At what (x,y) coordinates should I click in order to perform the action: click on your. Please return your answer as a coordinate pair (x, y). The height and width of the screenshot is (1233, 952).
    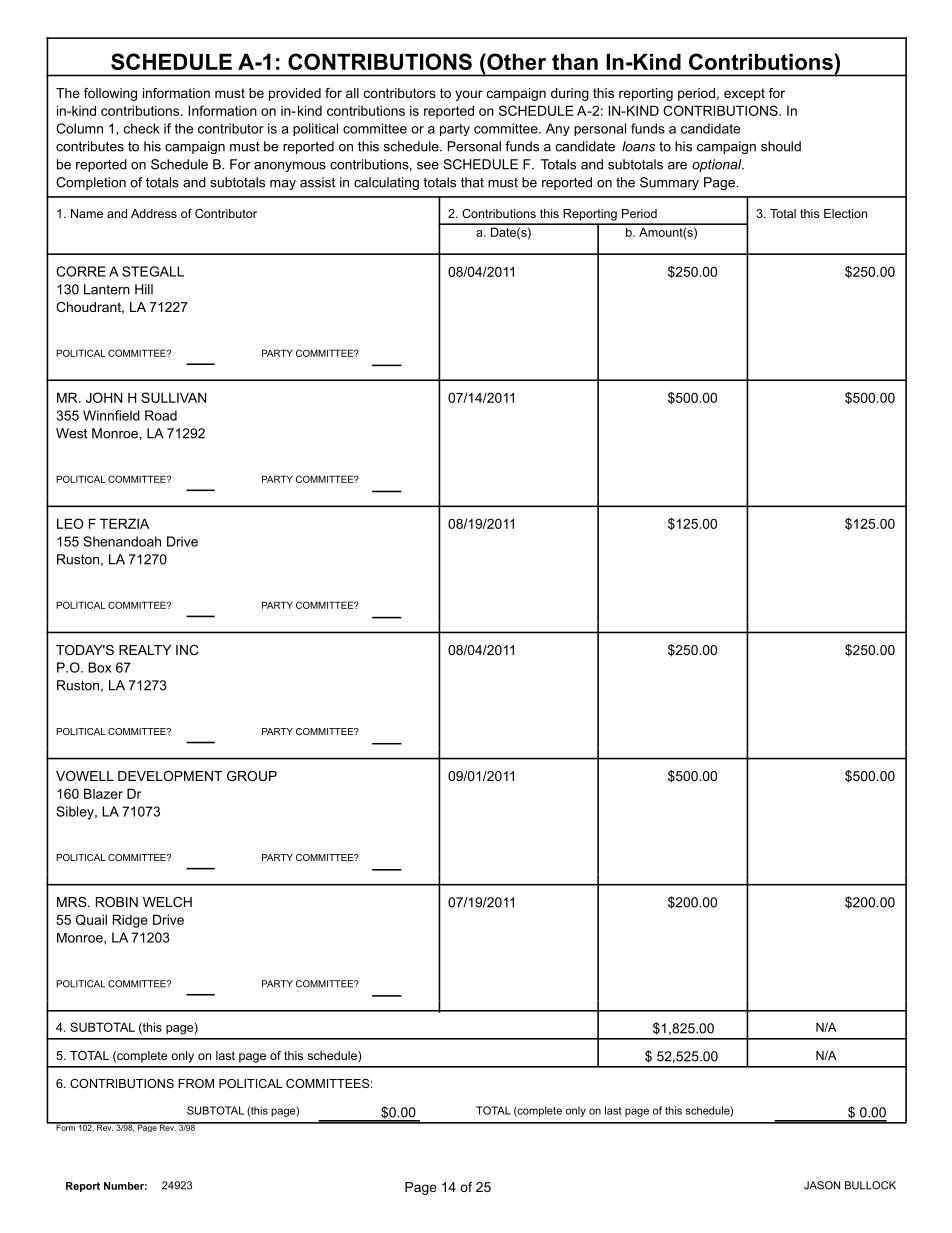
    Looking at the image, I should click on (469, 95).
